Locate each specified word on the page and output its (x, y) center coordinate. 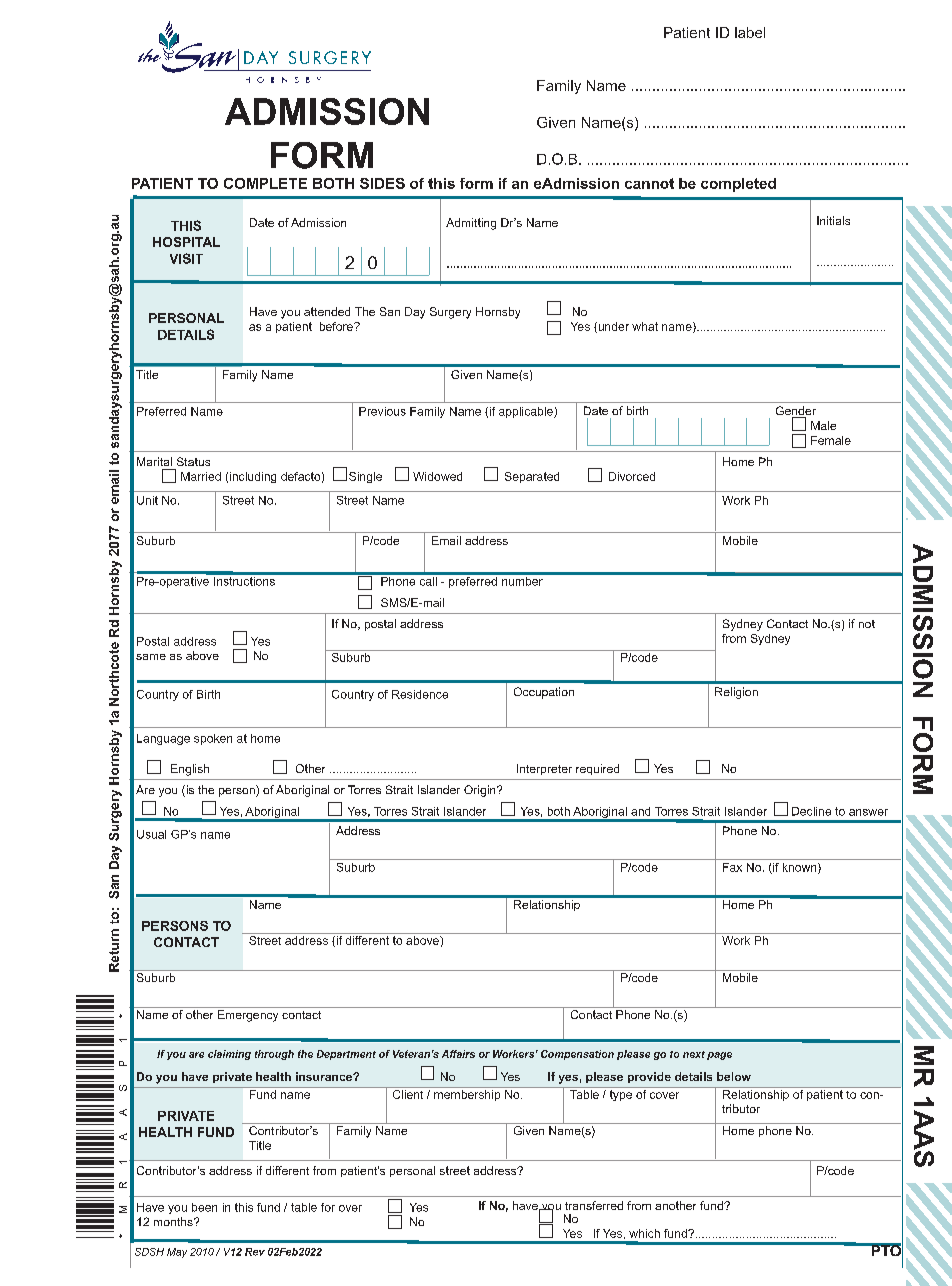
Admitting (471, 224)
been (204, 1207)
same (151, 657)
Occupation (544, 693)
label (750, 32)
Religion (736, 693)
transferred (594, 1205)
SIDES (382, 183)
